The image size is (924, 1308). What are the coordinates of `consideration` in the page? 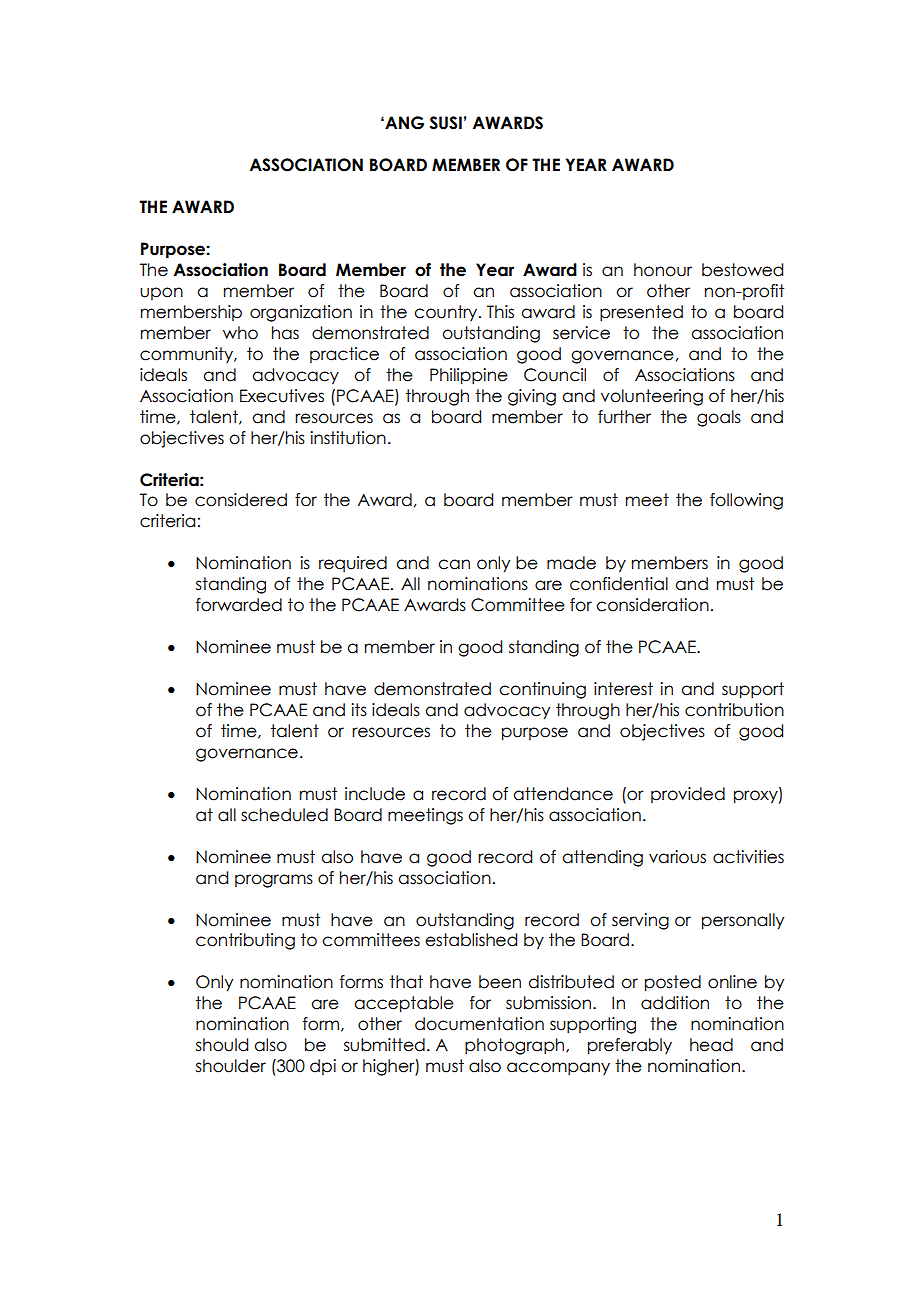 It's located at (652, 605).
